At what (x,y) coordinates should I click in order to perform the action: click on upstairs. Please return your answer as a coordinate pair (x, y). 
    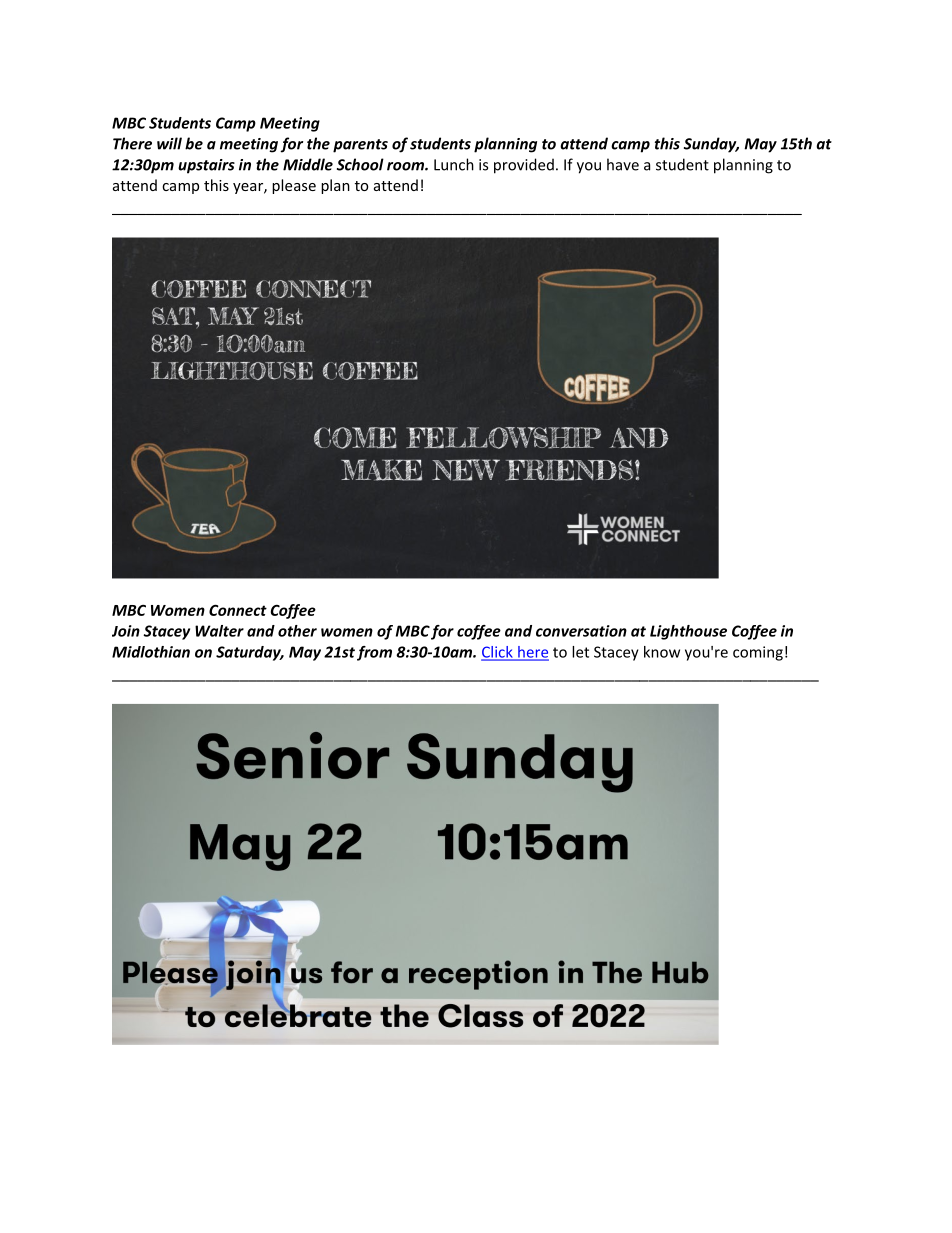
    Looking at the image, I should click on (206, 166).
